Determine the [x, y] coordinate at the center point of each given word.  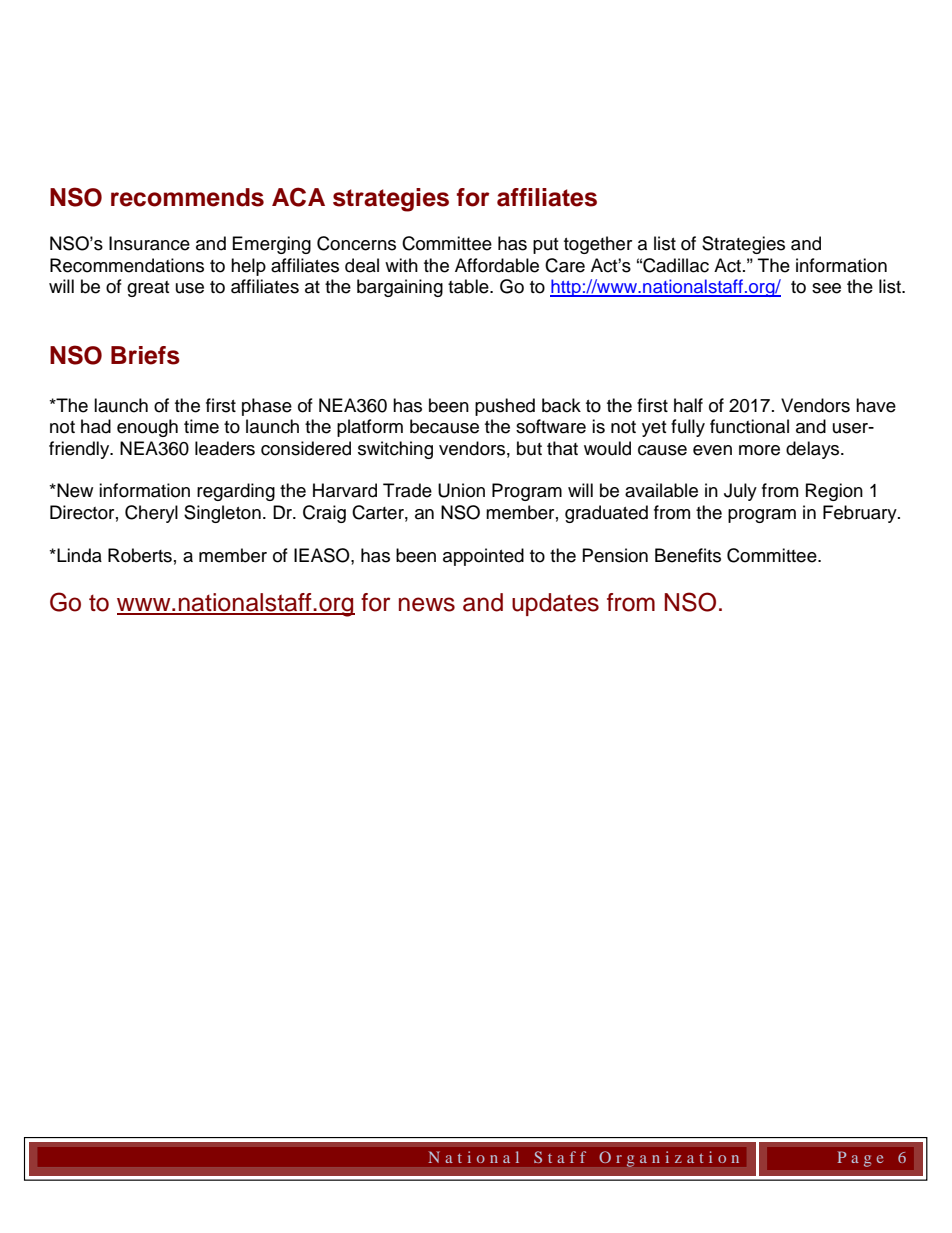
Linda [78, 555]
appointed [483, 557]
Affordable [497, 265]
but [529, 448]
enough [147, 428]
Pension [615, 555]
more [759, 450]
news [427, 604]
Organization [669, 1159]
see [826, 288]
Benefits [688, 555]
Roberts [140, 555]
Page [860, 1159]
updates [555, 604]
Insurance [149, 243]
